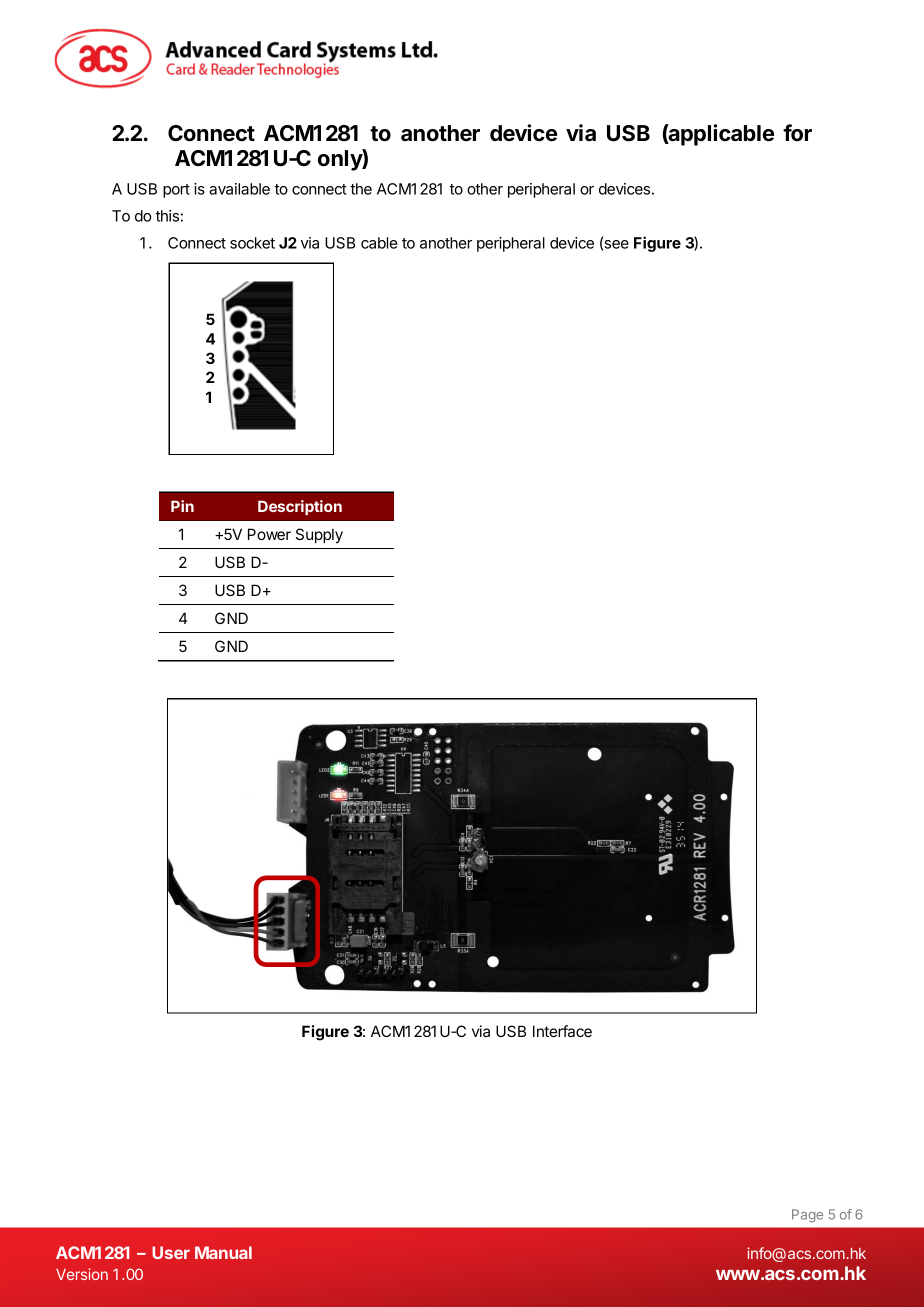  What do you see at coordinates (269, 534) in the screenshot?
I see `Power` at bounding box center [269, 534].
